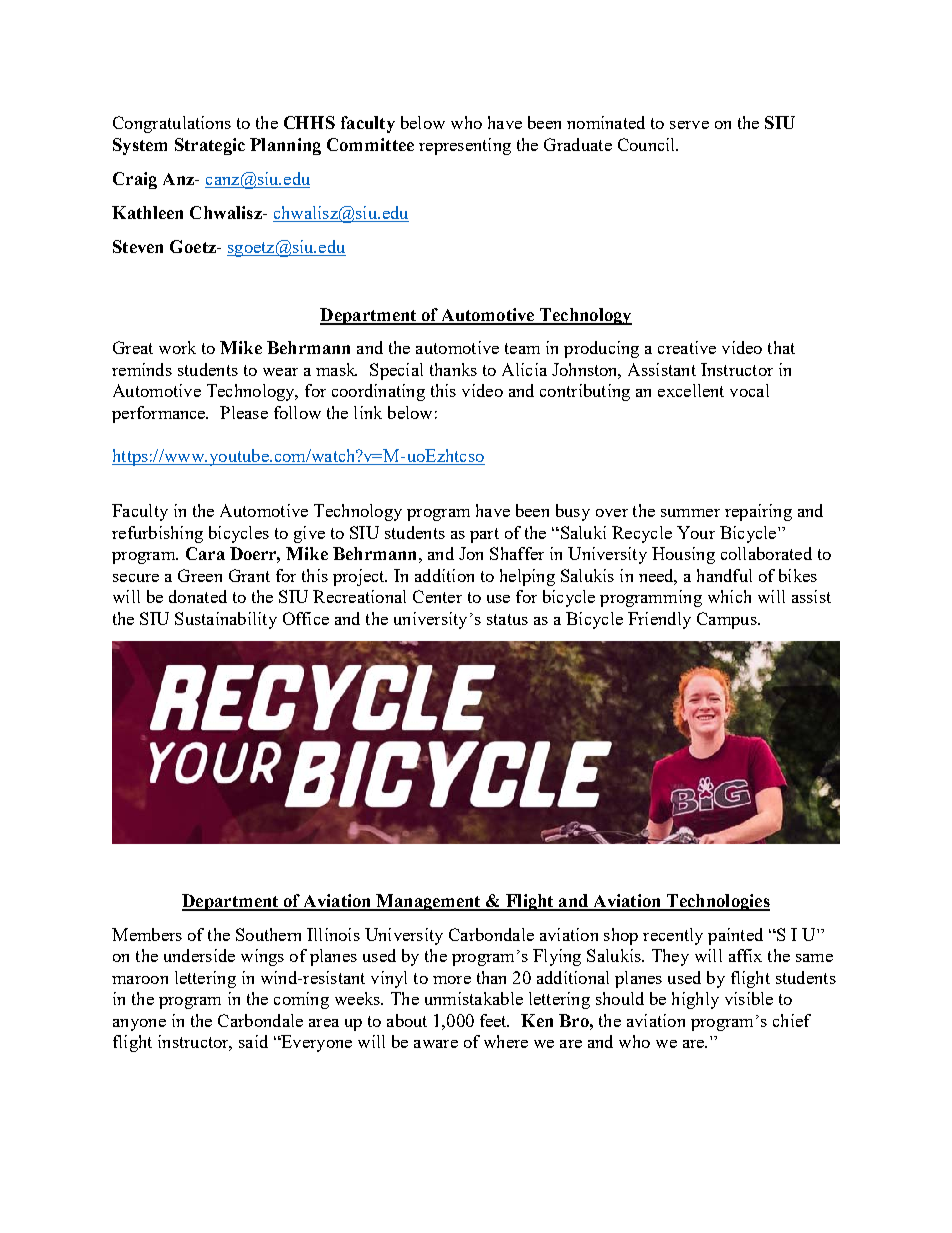 The height and width of the document is (1233, 952). Describe the element at coordinates (253, 1041) in the document. I see `said` at that location.
